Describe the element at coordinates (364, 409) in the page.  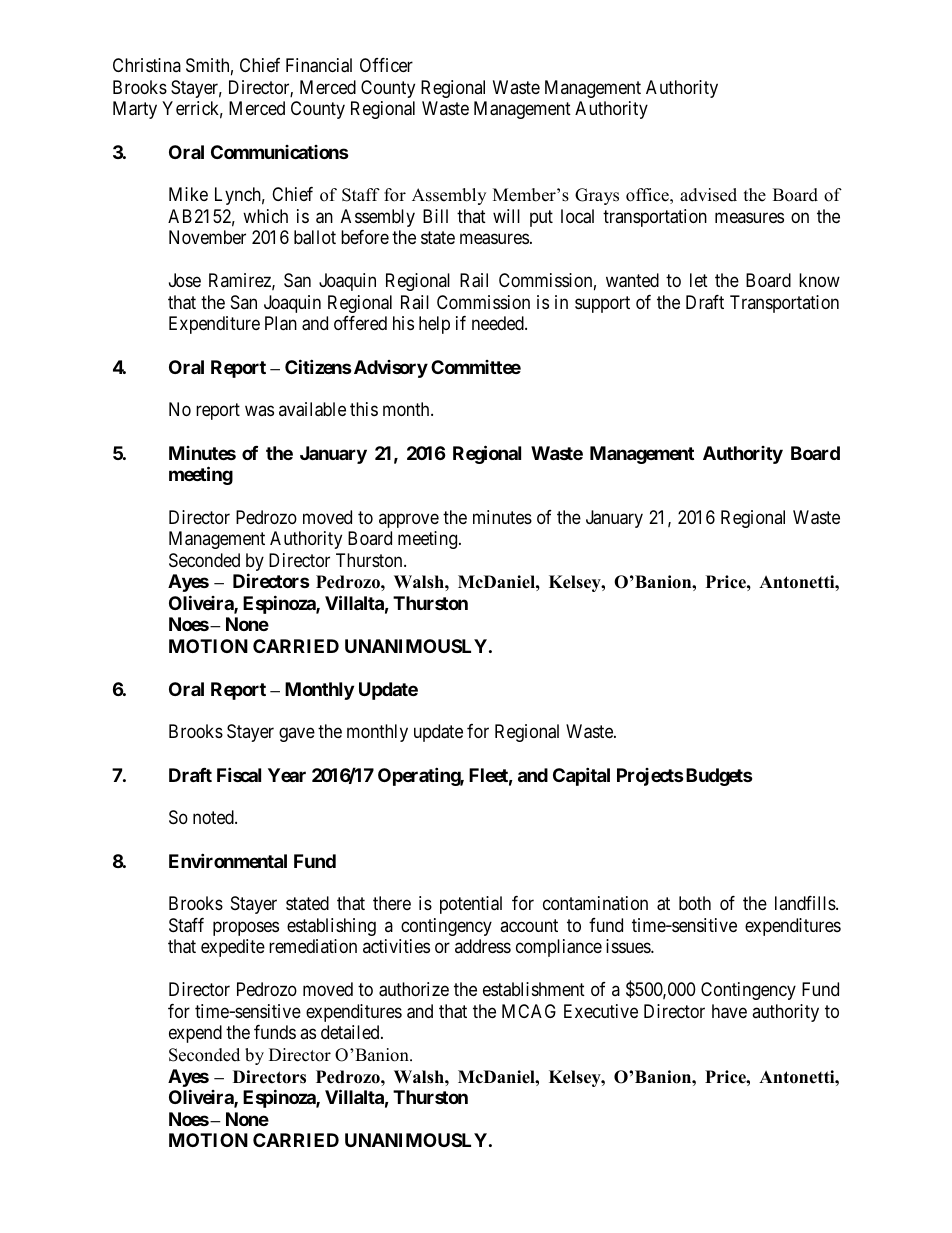
I see `this` at that location.
